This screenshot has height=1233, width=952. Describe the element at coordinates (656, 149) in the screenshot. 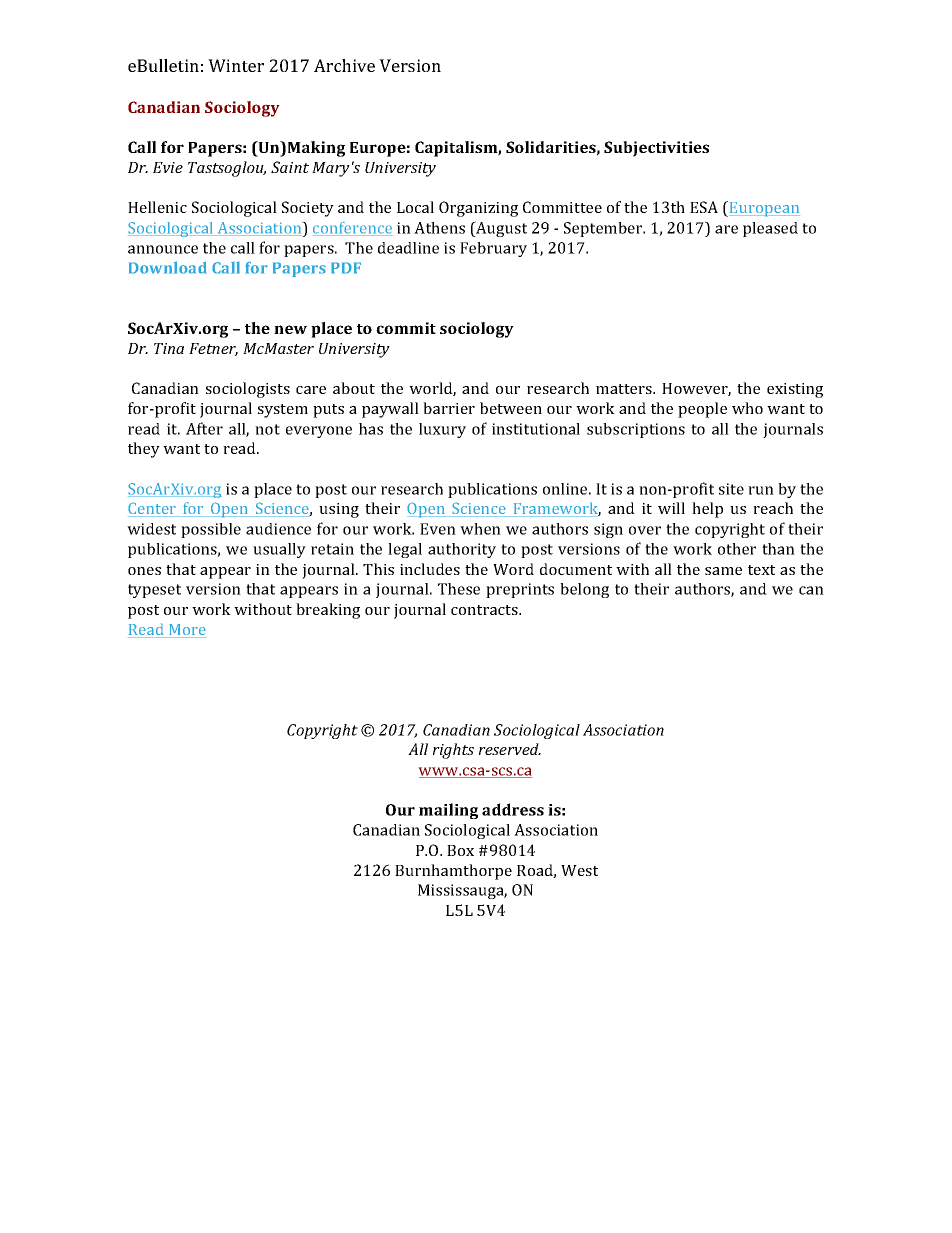

I see `Subjectivities` at that location.
